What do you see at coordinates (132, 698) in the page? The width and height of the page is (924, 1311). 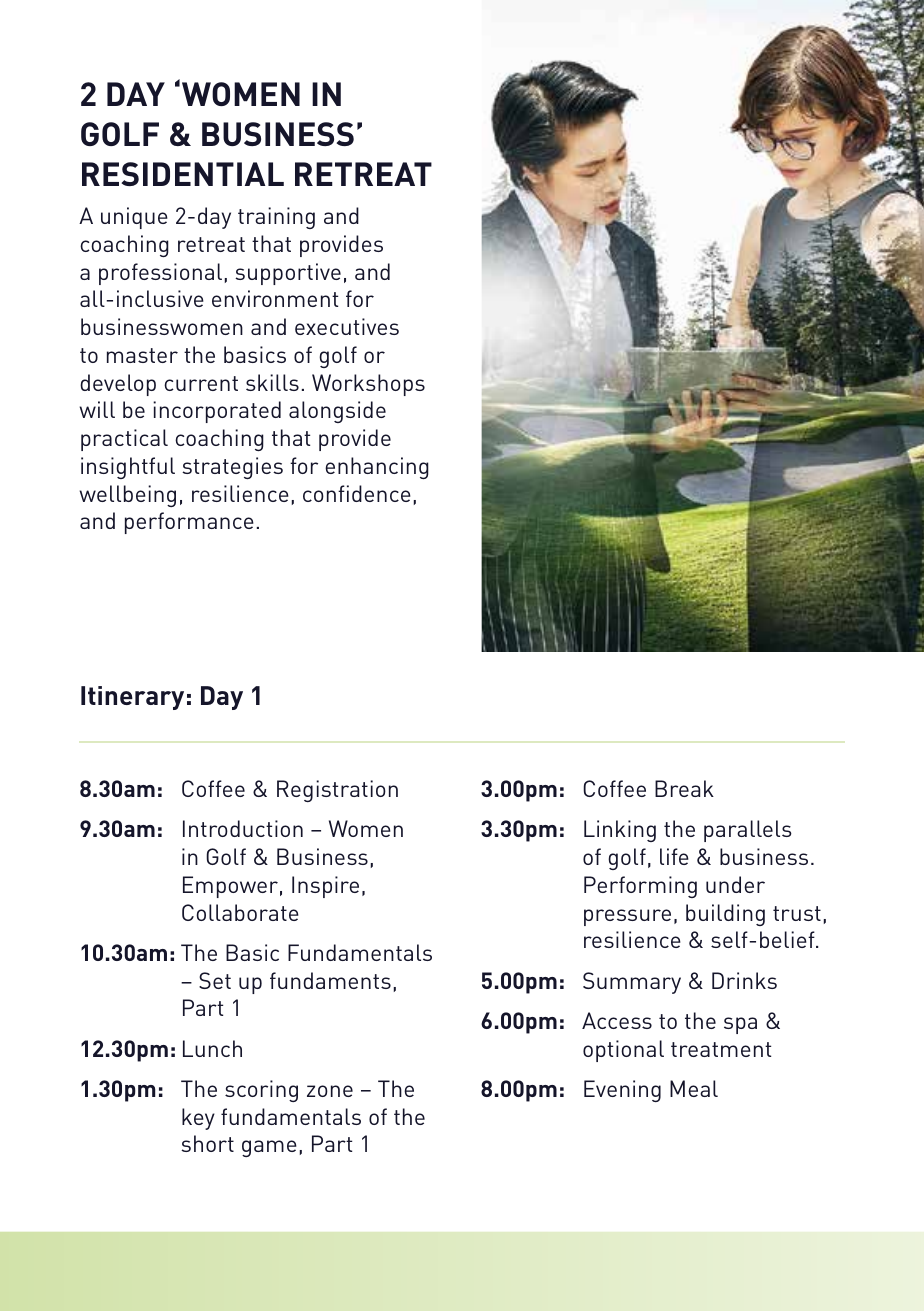 I see `Itinerary` at bounding box center [132, 698].
